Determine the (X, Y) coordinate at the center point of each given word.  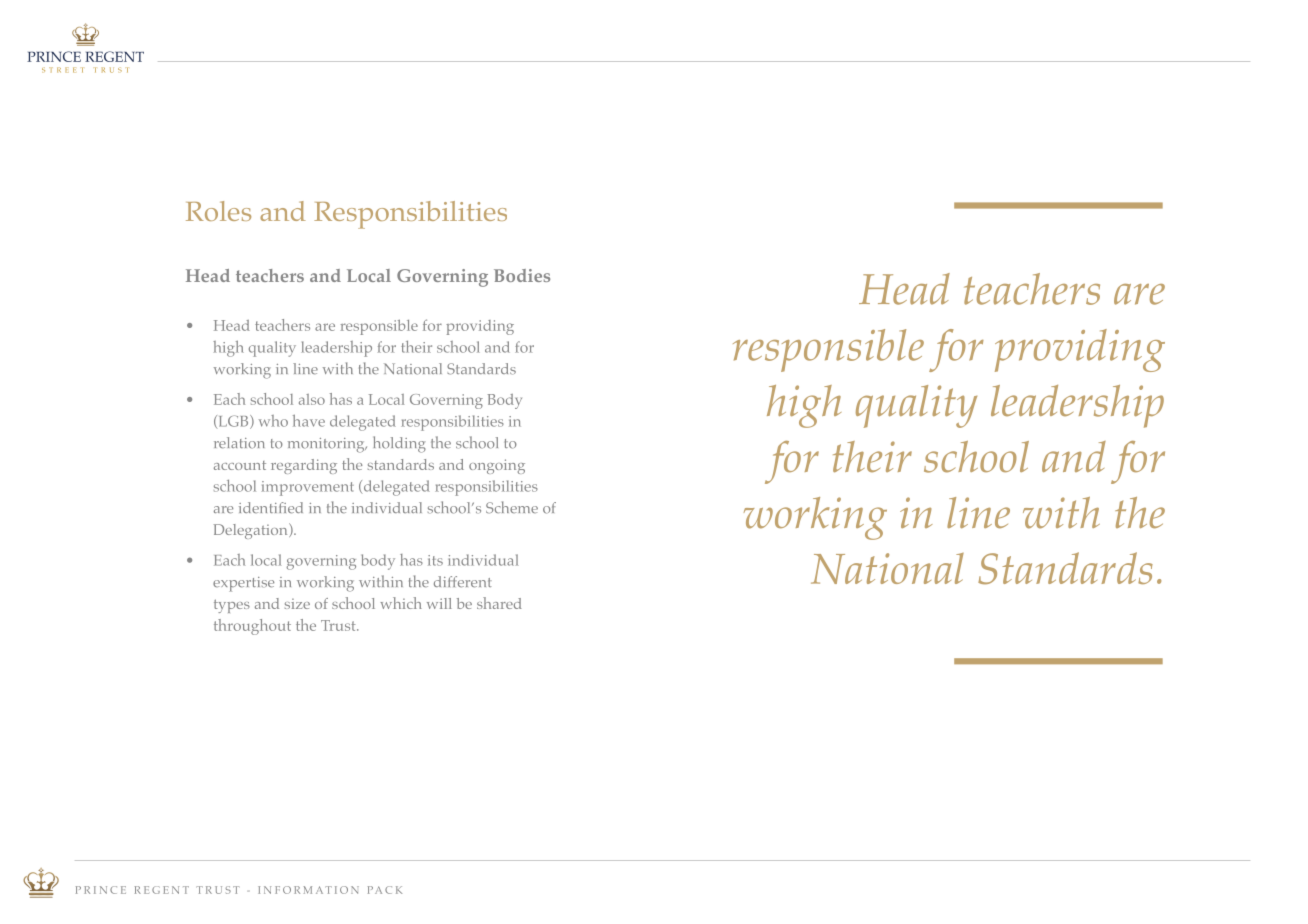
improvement (308, 488)
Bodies (522, 275)
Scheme (512, 507)
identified (271, 508)
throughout (252, 627)
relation (239, 443)
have (309, 421)
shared (499, 603)
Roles (218, 211)
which (401, 603)
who (273, 421)
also (312, 399)
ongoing (497, 466)
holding (399, 444)
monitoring (327, 445)
